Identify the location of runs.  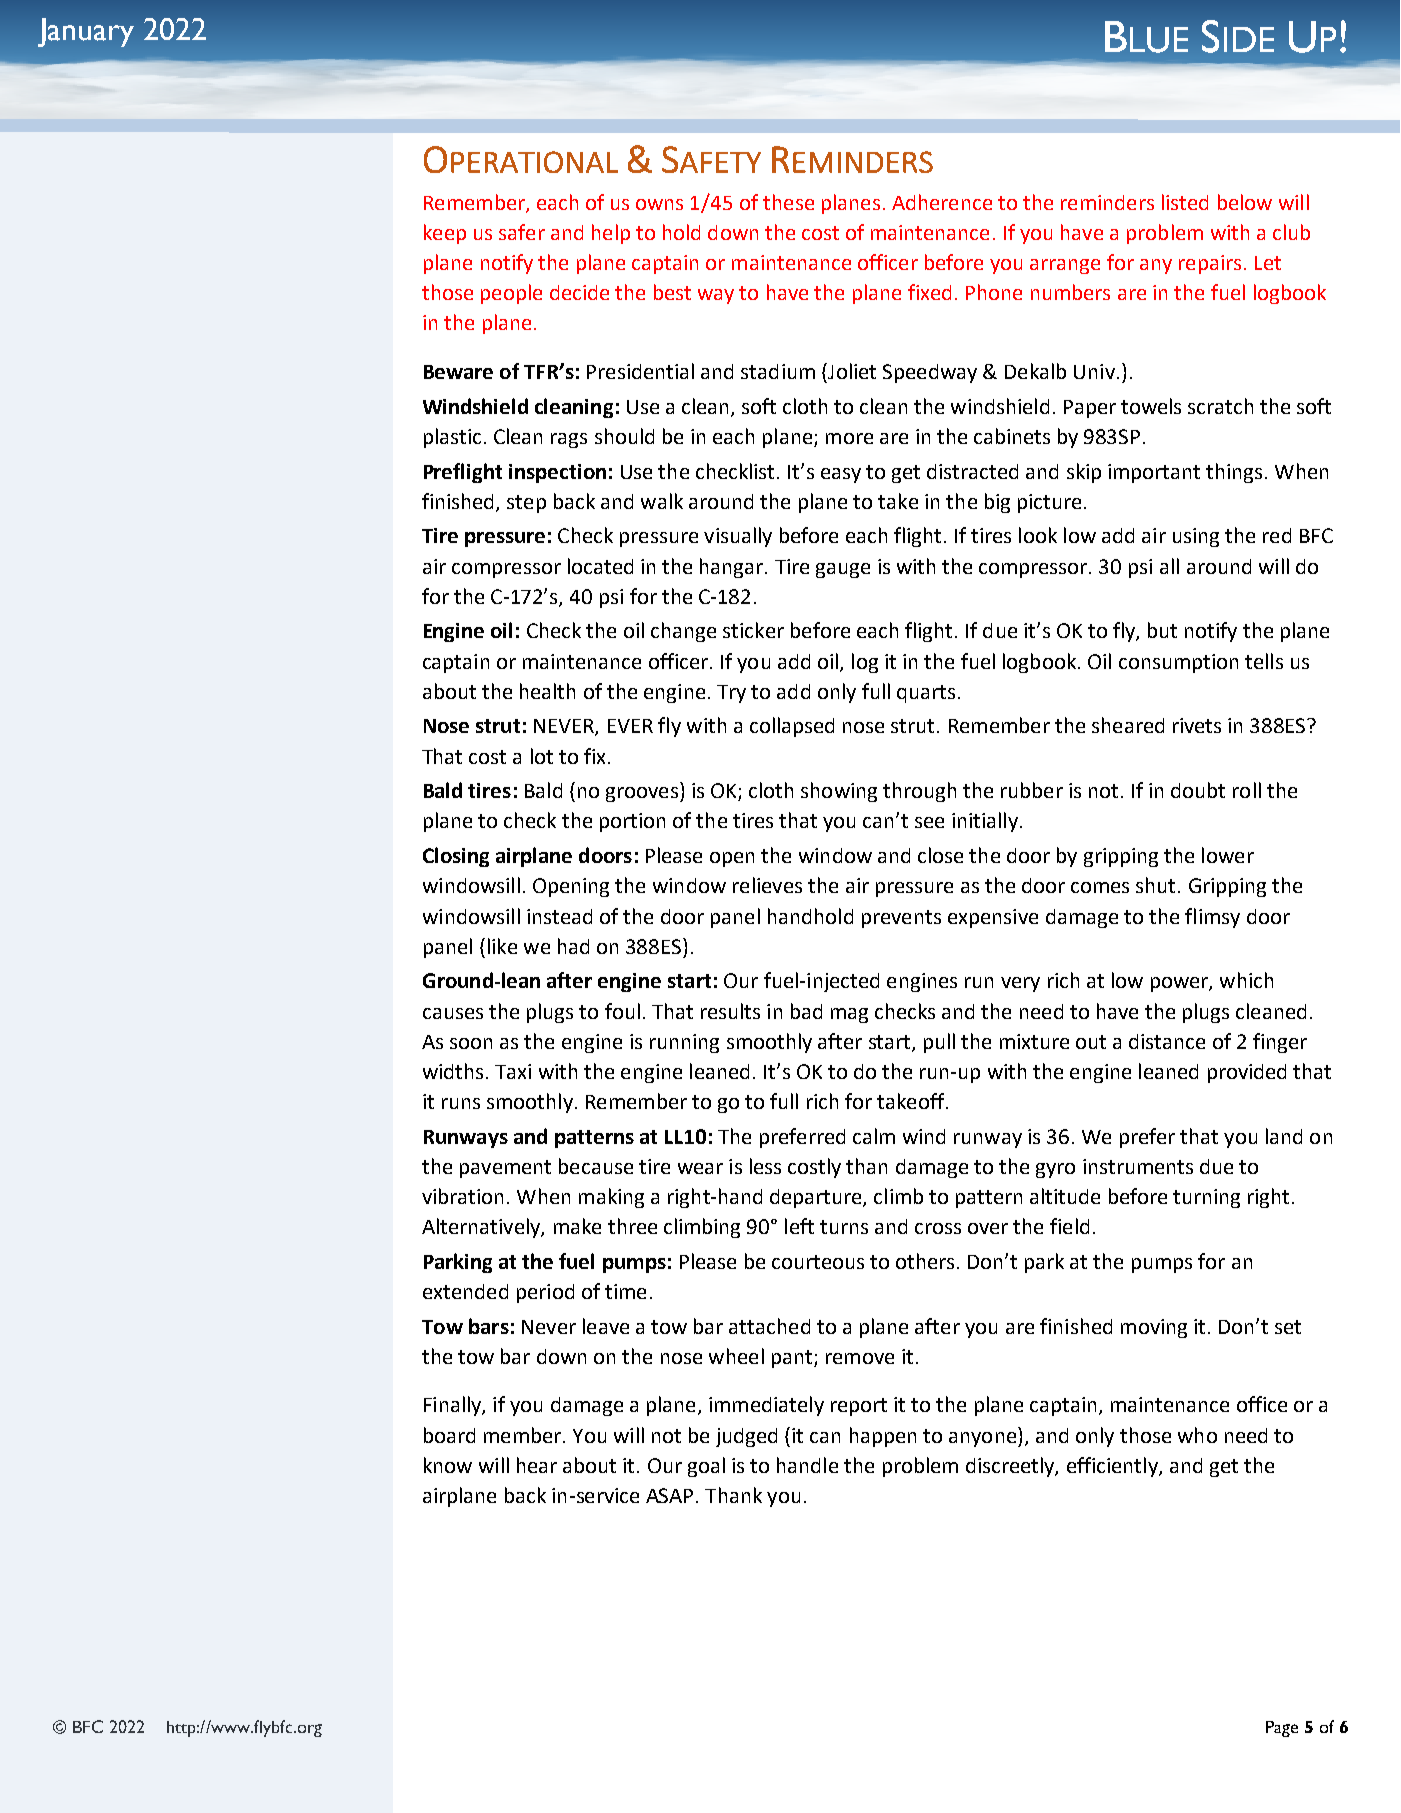
(461, 1103).
